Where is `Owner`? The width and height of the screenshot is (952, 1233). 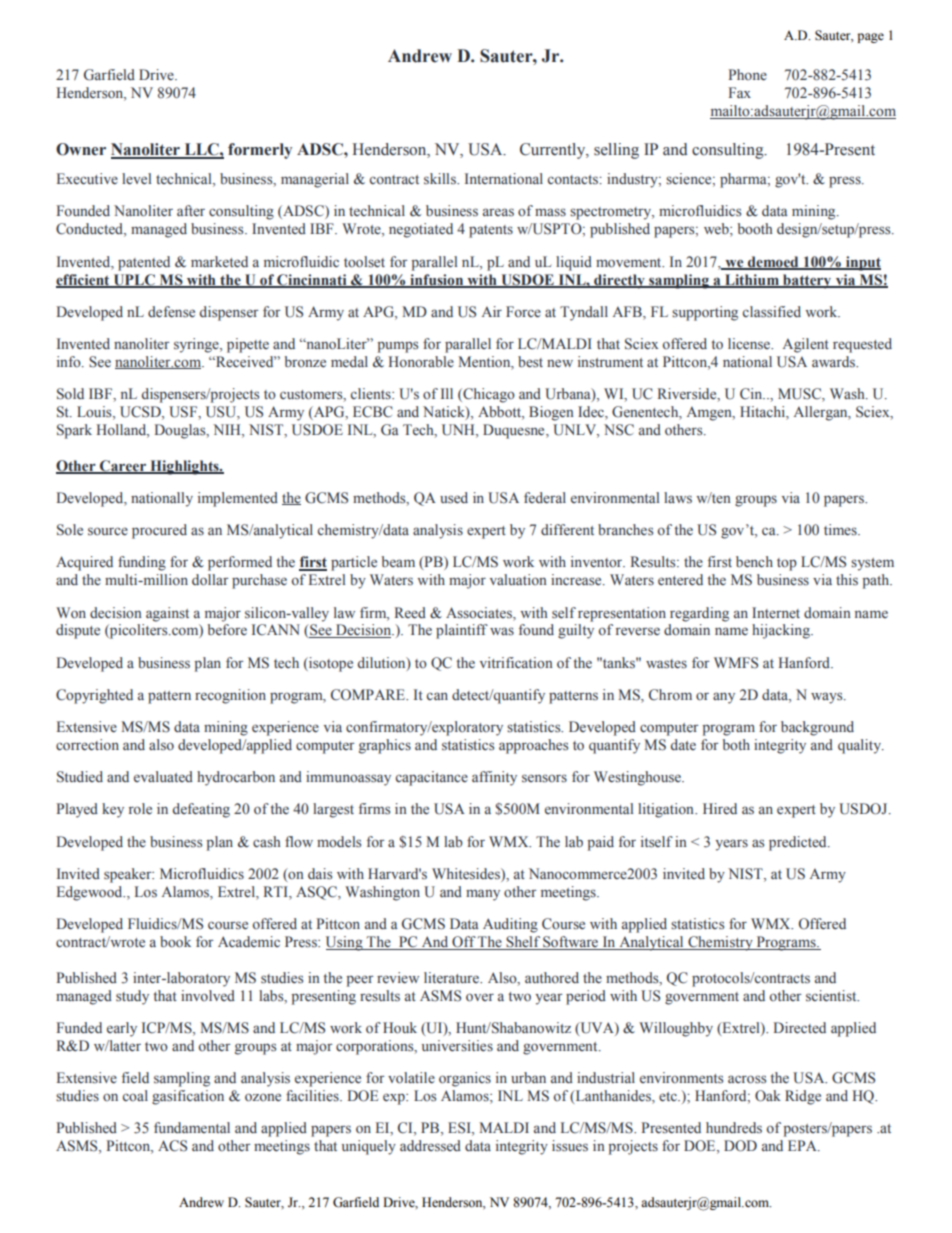 Owner is located at coordinates (81, 149).
